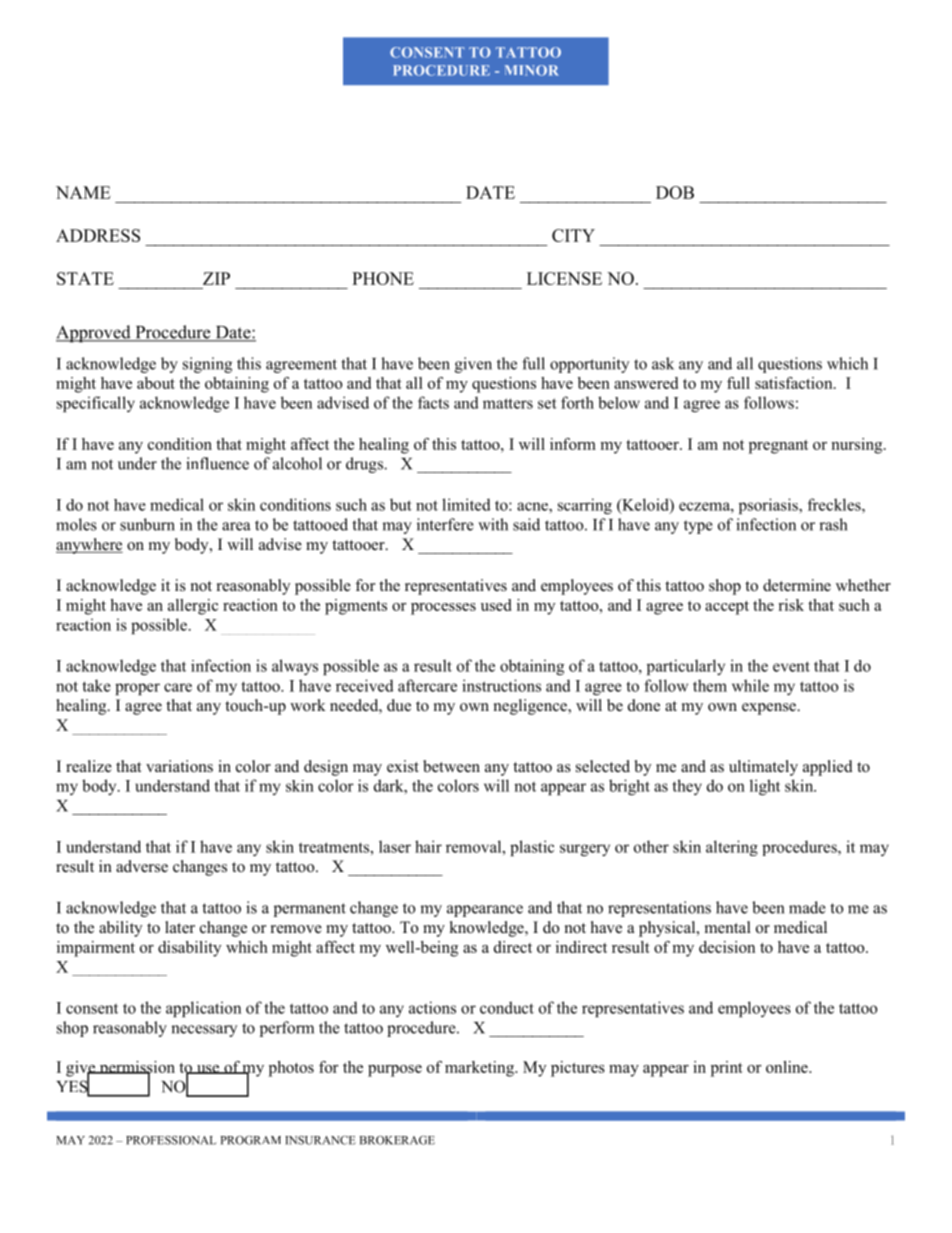 The image size is (952, 1233). Describe the element at coordinates (532, 70) in the screenshot. I see `MINOR` at that location.
